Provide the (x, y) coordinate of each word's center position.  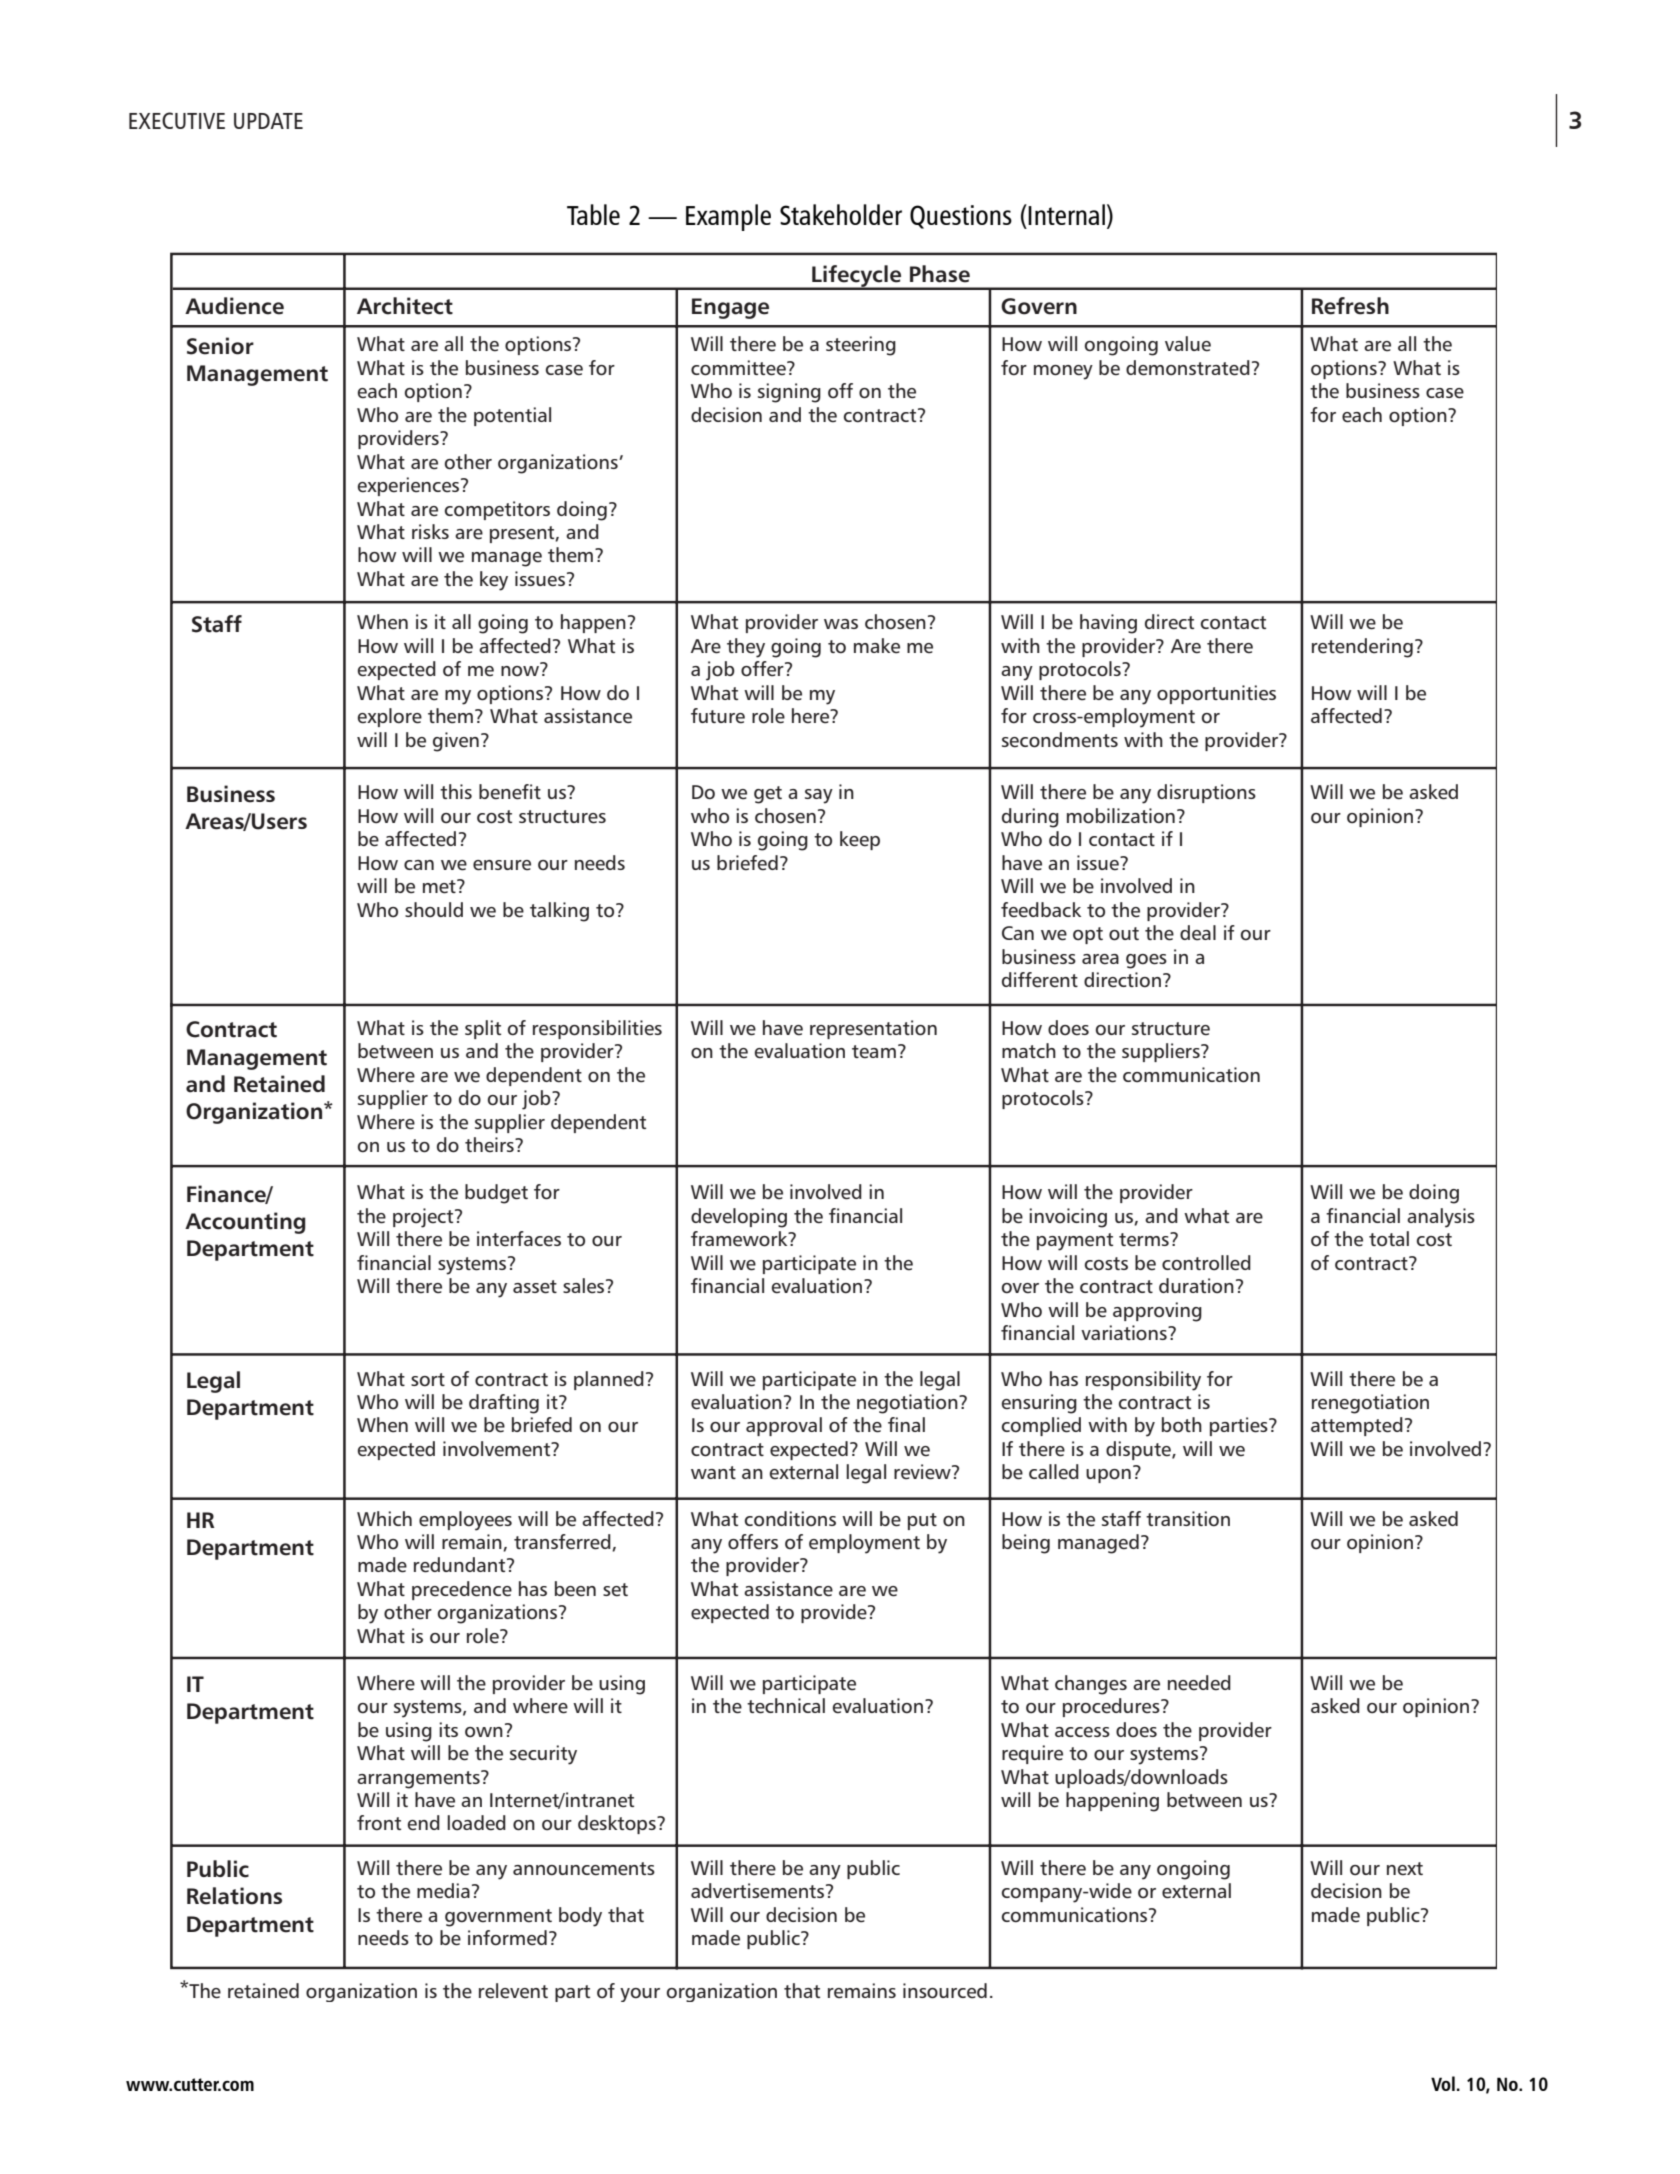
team (874, 1052)
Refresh (1350, 306)
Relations (234, 1896)
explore (390, 717)
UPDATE (268, 121)
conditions (790, 1518)
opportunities (1216, 694)
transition (1188, 1518)
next (1405, 1869)
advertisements (759, 1891)
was (841, 624)
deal (1198, 933)
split (483, 1029)
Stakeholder (841, 214)
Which (384, 1518)
